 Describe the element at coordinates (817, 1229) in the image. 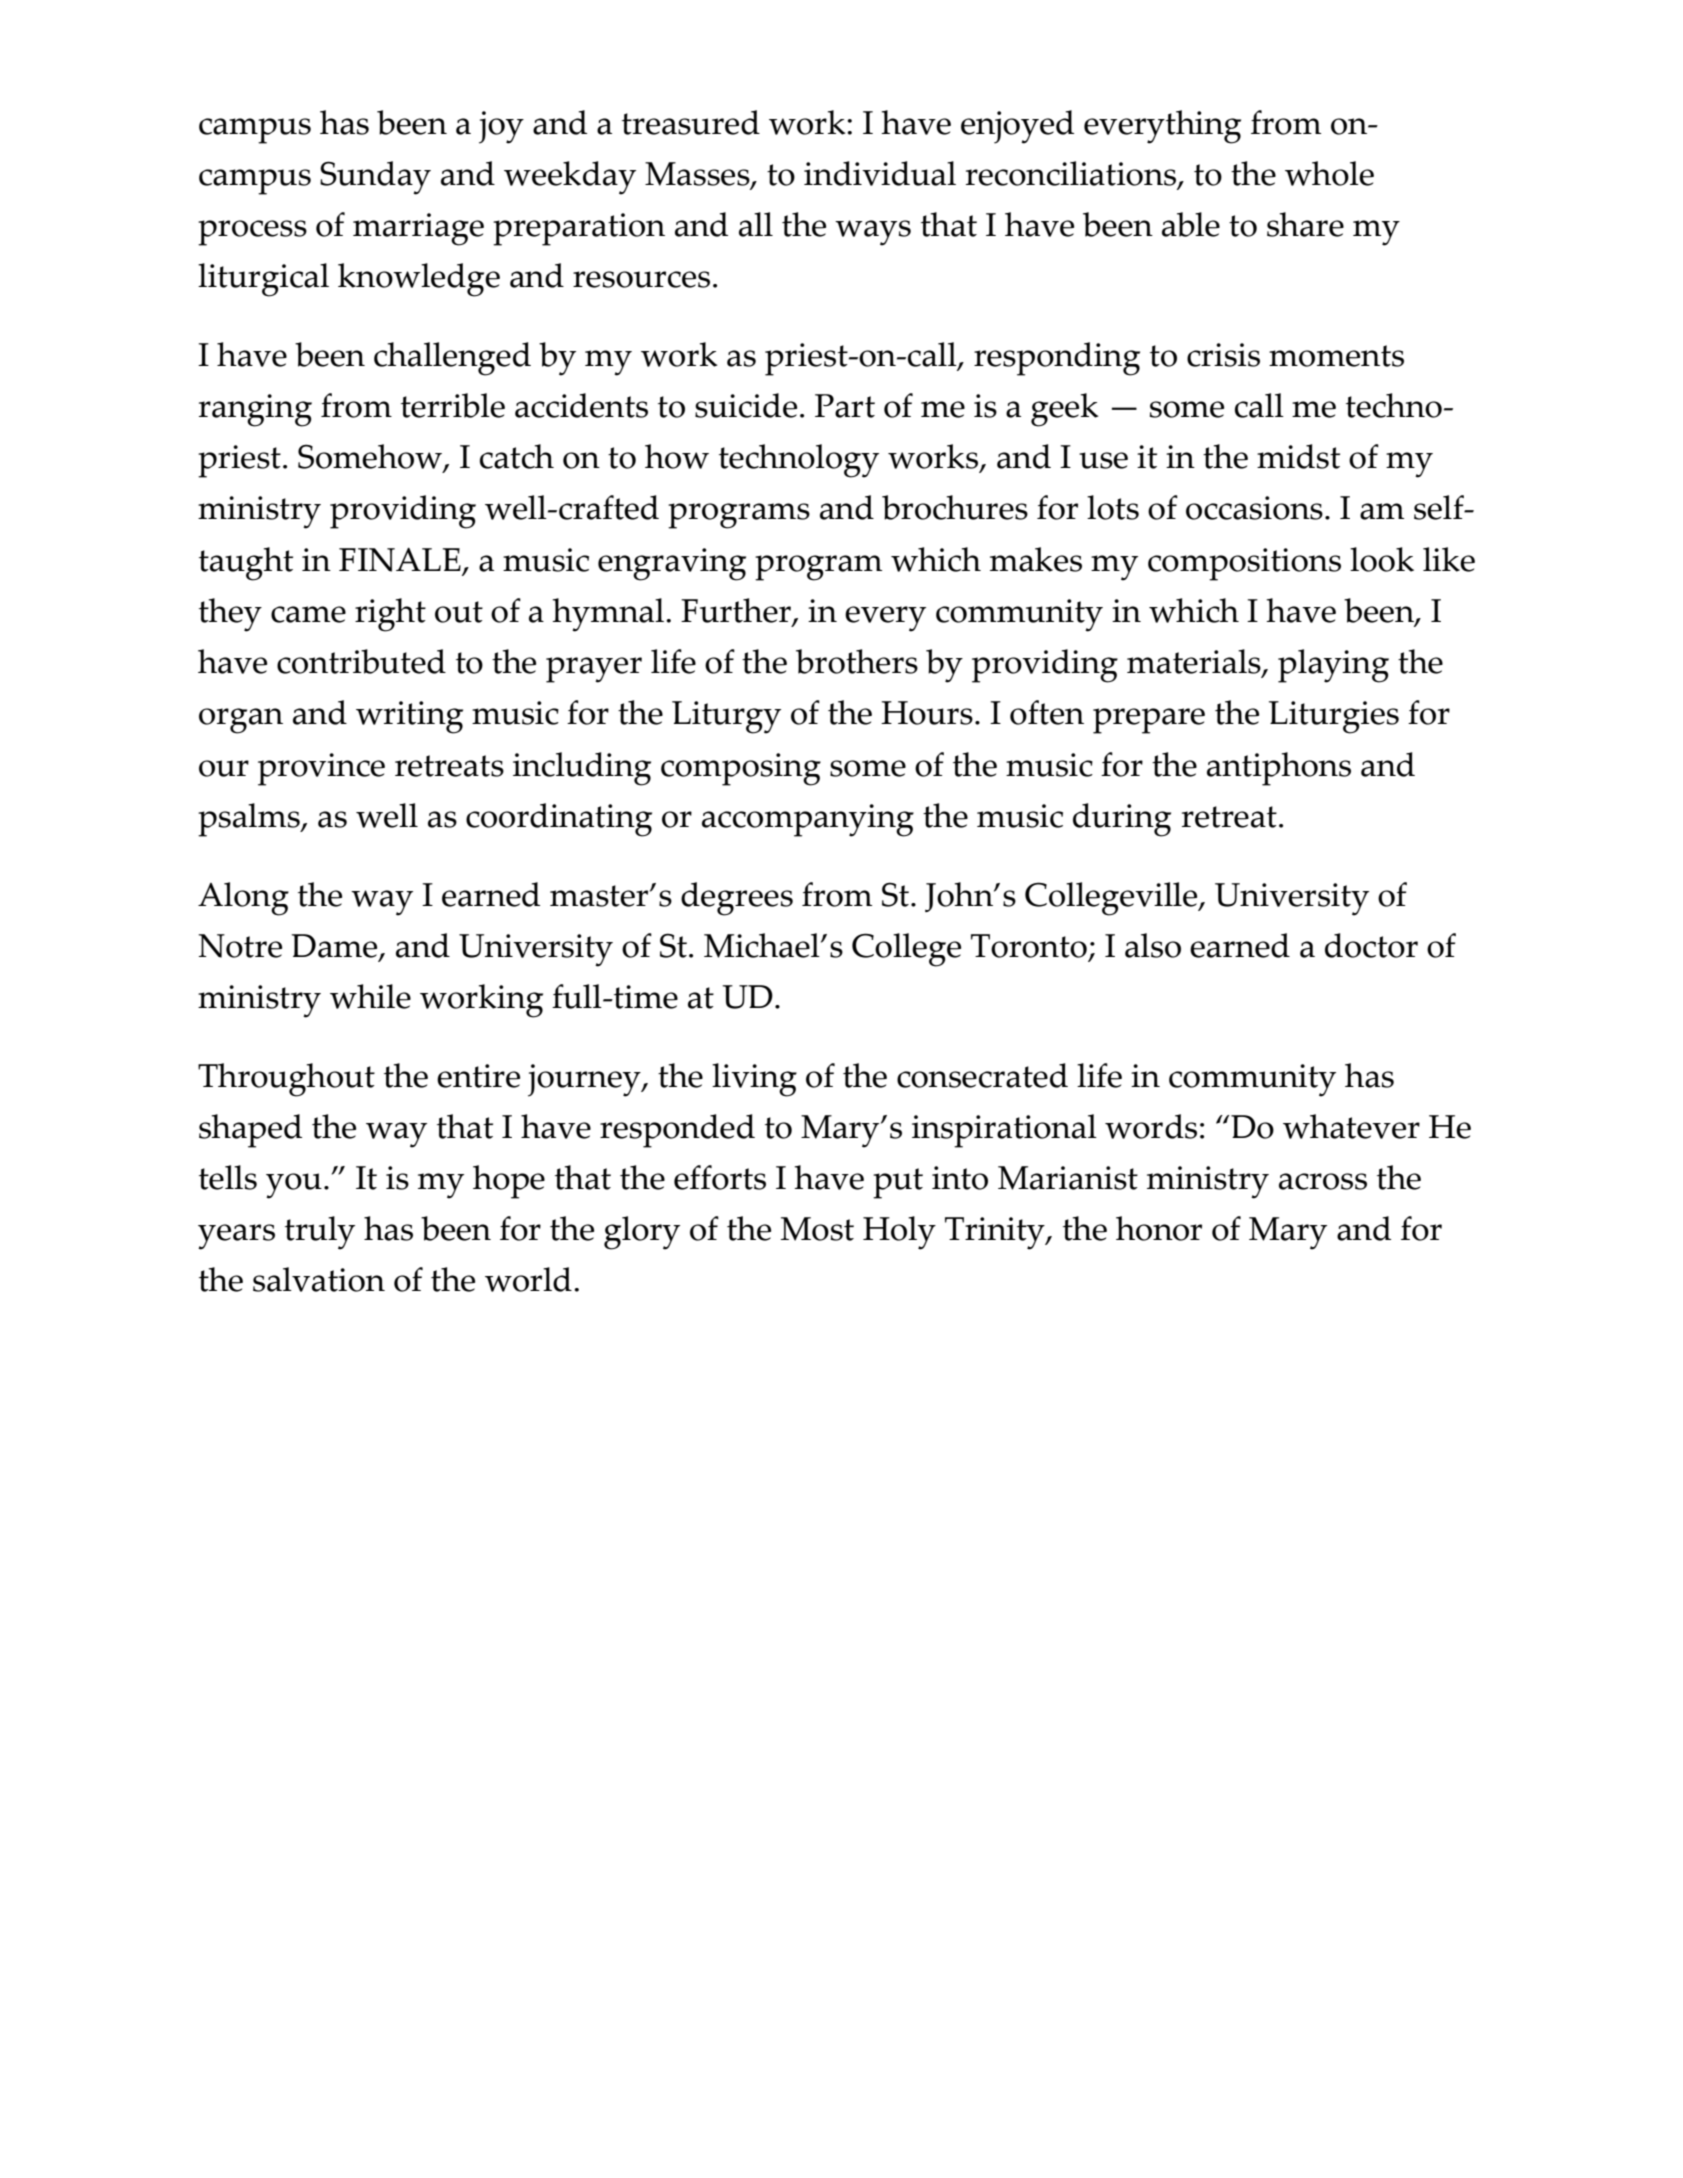

I see `Most` at that location.
